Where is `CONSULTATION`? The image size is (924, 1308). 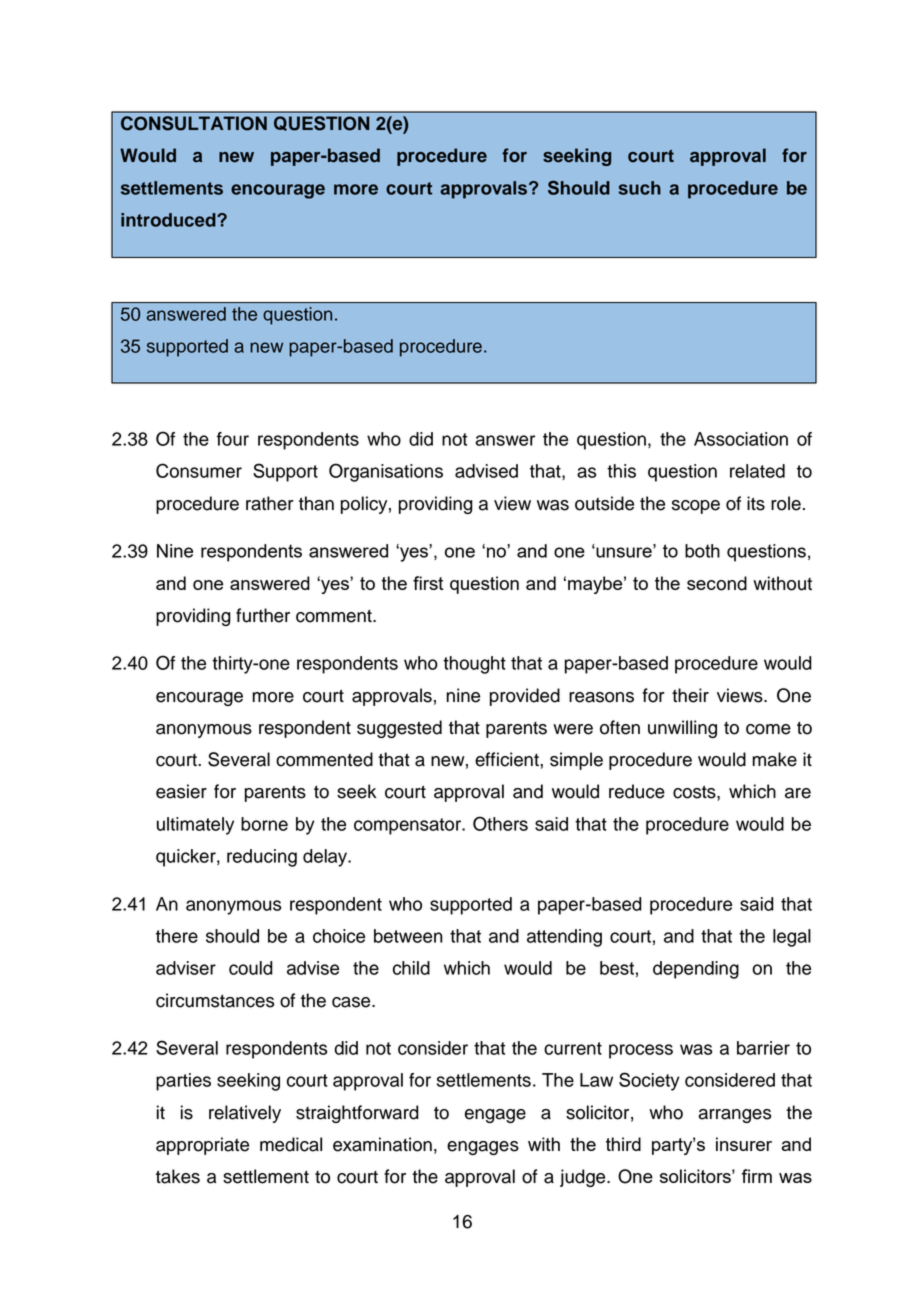
CONSULTATION is located at coordinates (194, 123).
